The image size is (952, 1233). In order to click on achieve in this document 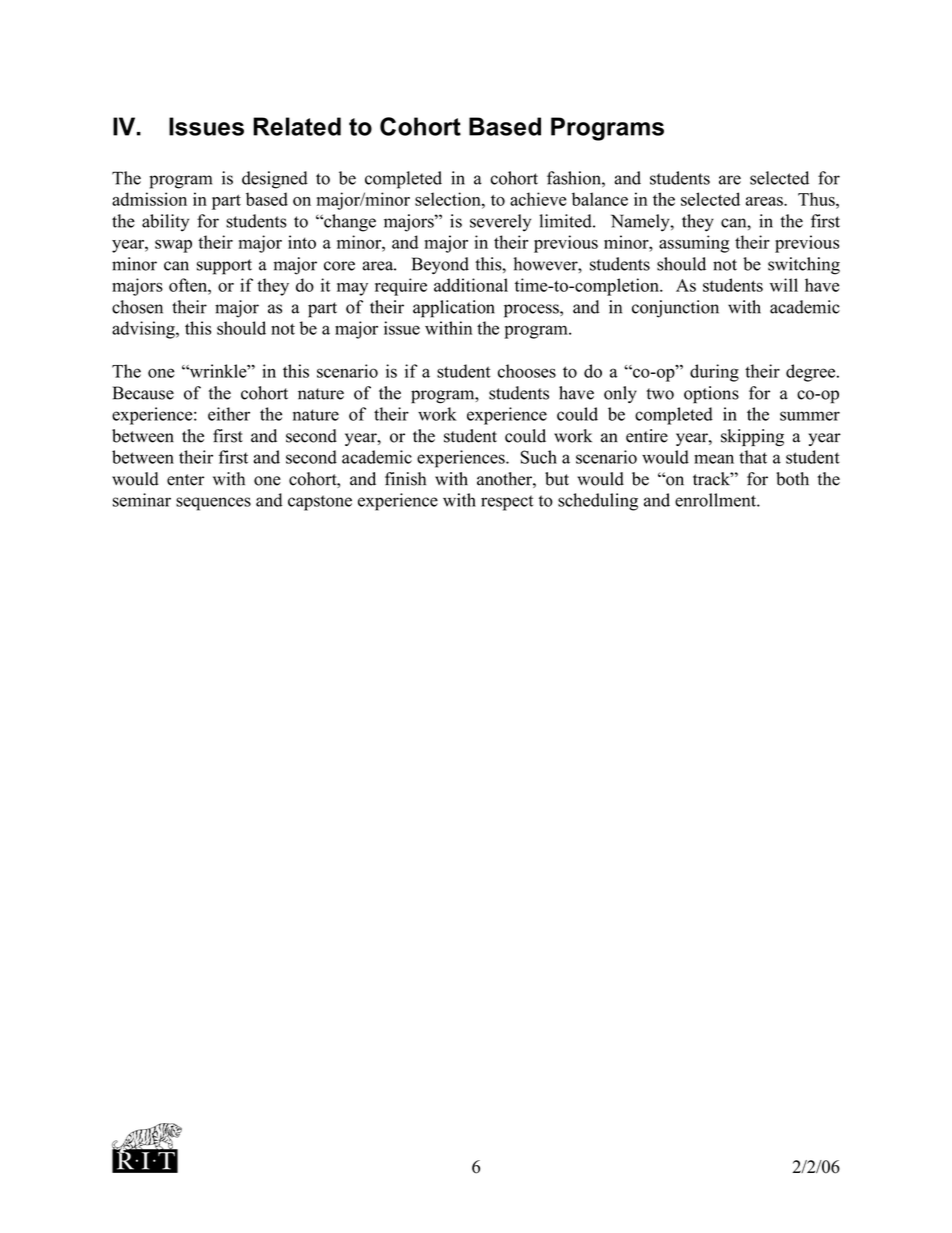, I will do `click(538, 199)`.
